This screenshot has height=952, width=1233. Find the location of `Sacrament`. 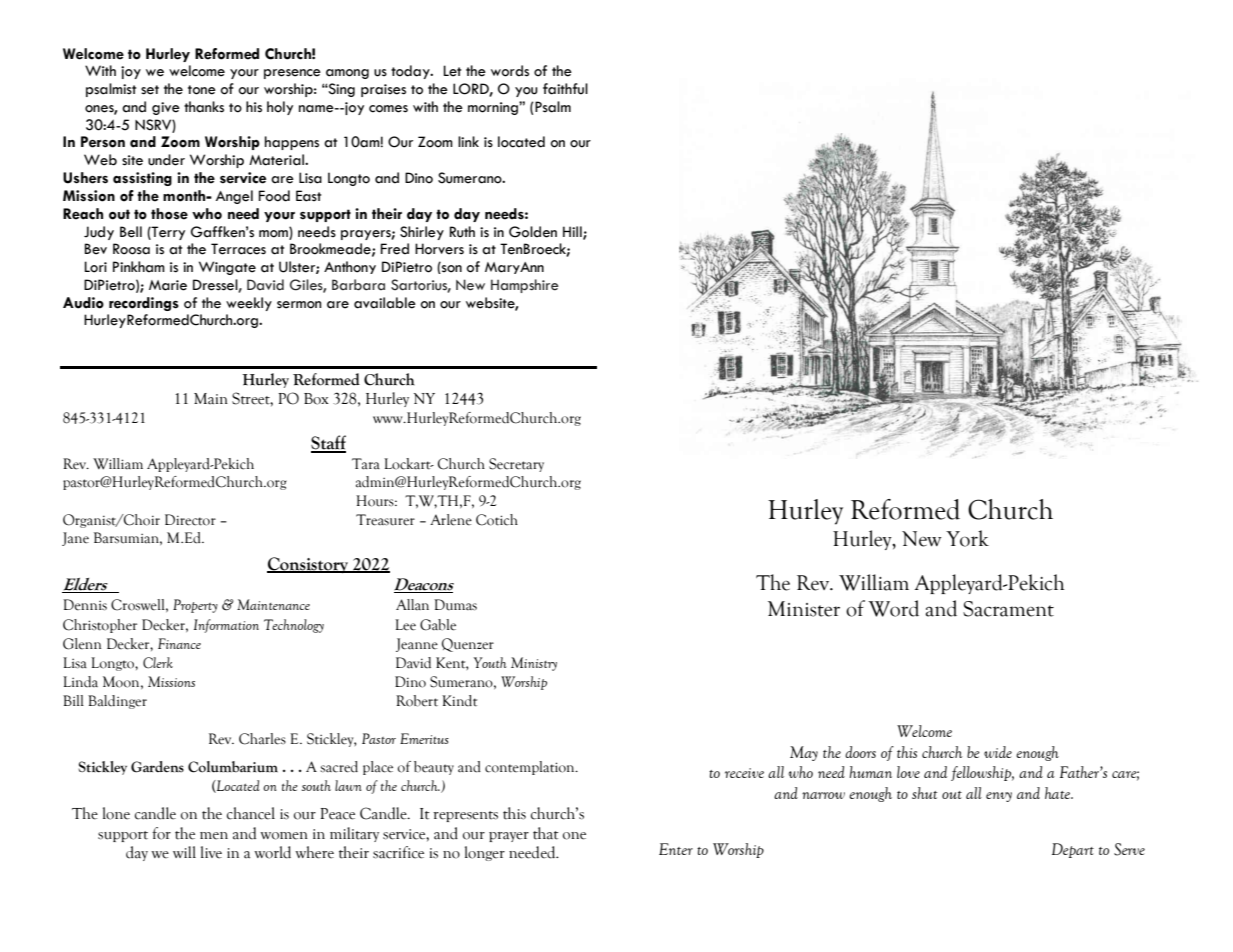

Sacrament is located at coordinates (1008, 609).
